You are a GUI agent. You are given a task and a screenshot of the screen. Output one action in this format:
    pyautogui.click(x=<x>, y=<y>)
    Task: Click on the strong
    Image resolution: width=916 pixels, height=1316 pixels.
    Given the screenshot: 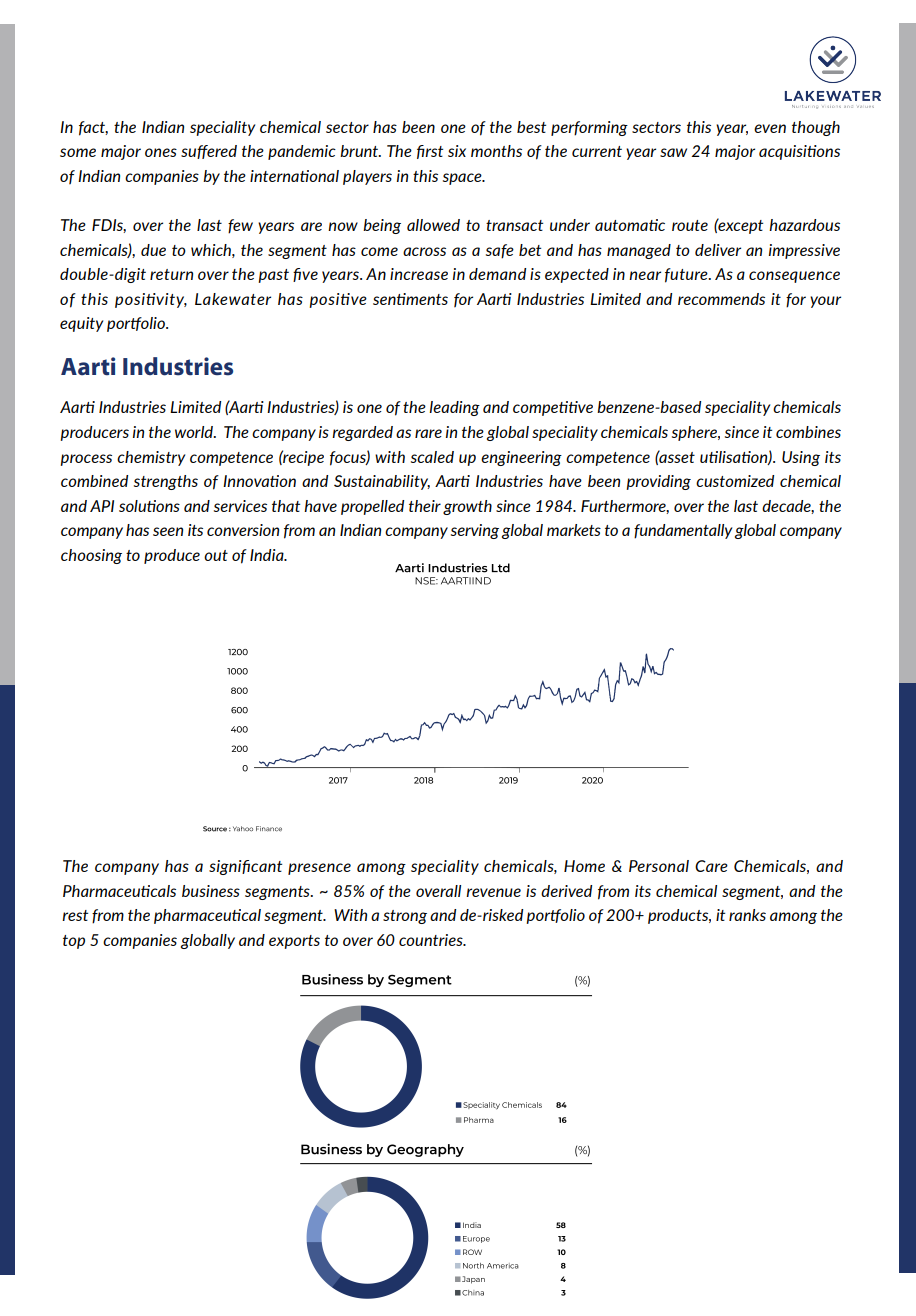 What is the action you would take?
    pyautogui.click(x=405, y=917)
